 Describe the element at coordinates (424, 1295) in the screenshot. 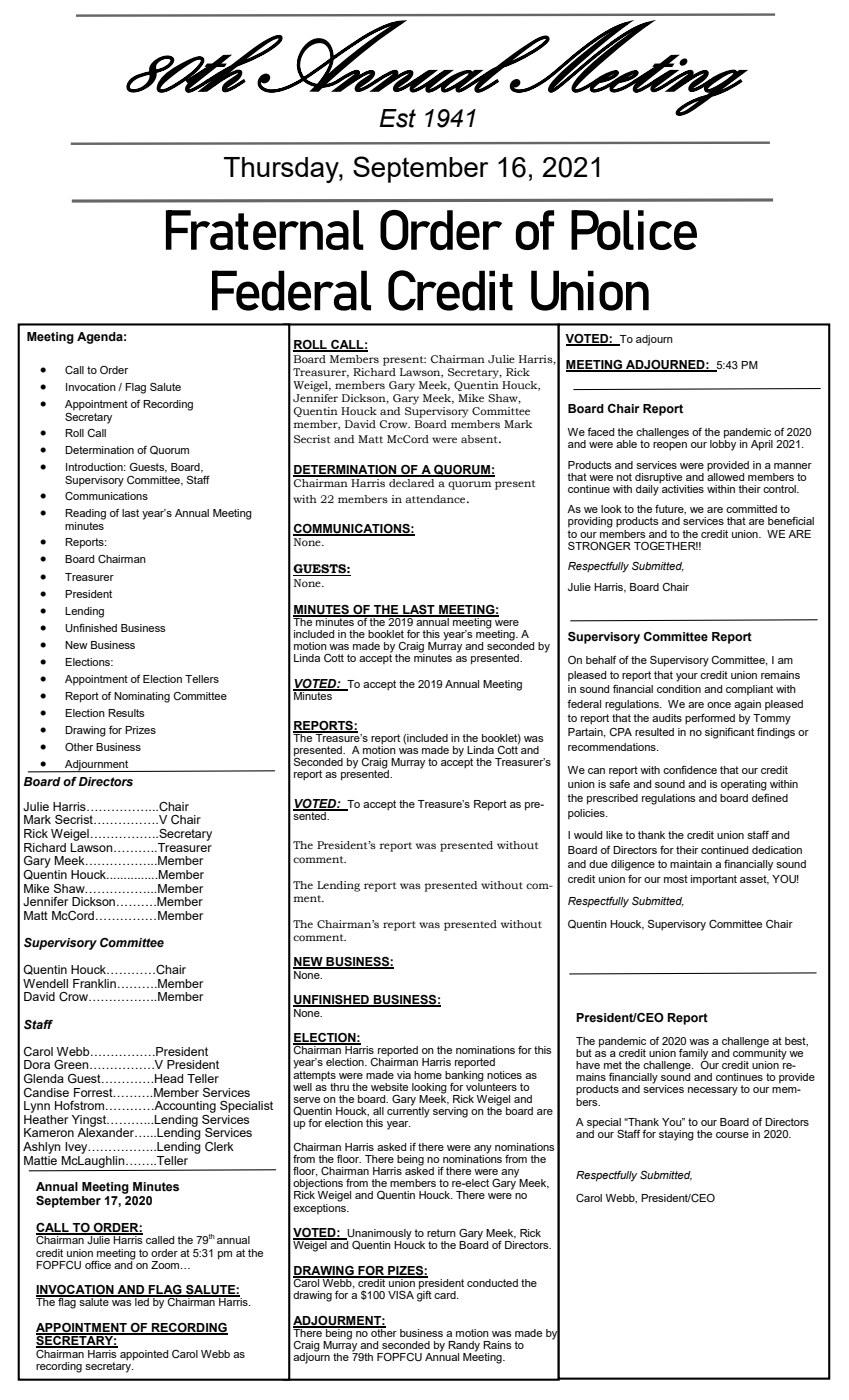

I see `gift` at that location.
